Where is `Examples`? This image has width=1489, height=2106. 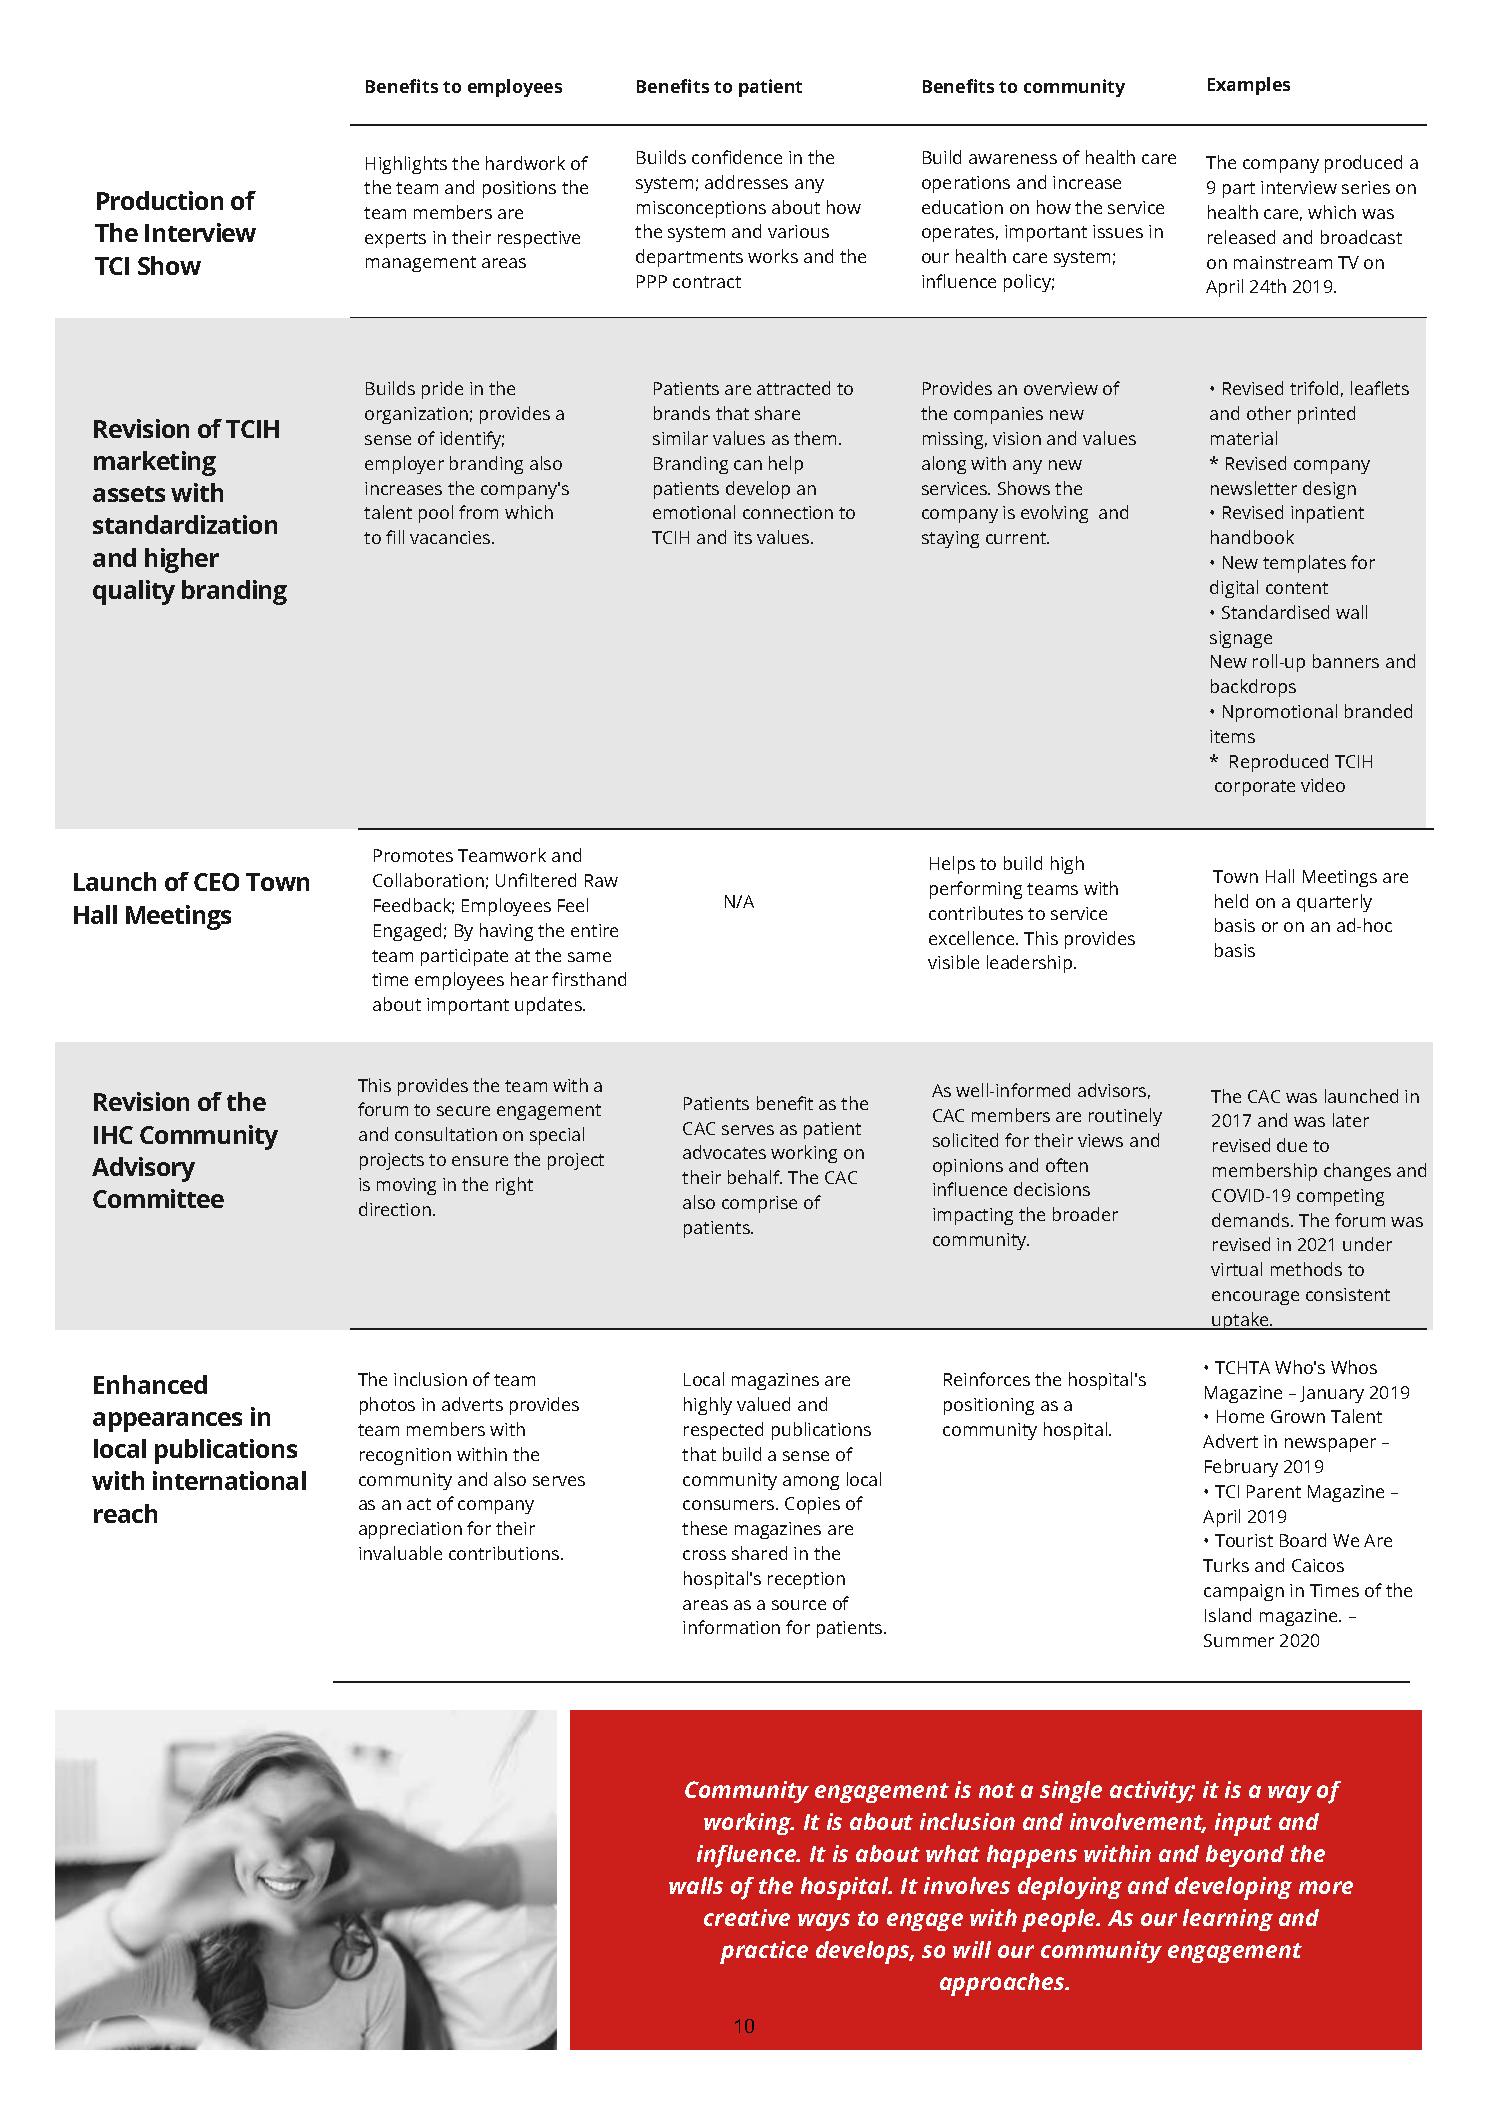
Examples is located at coordinates (1249, 86).
